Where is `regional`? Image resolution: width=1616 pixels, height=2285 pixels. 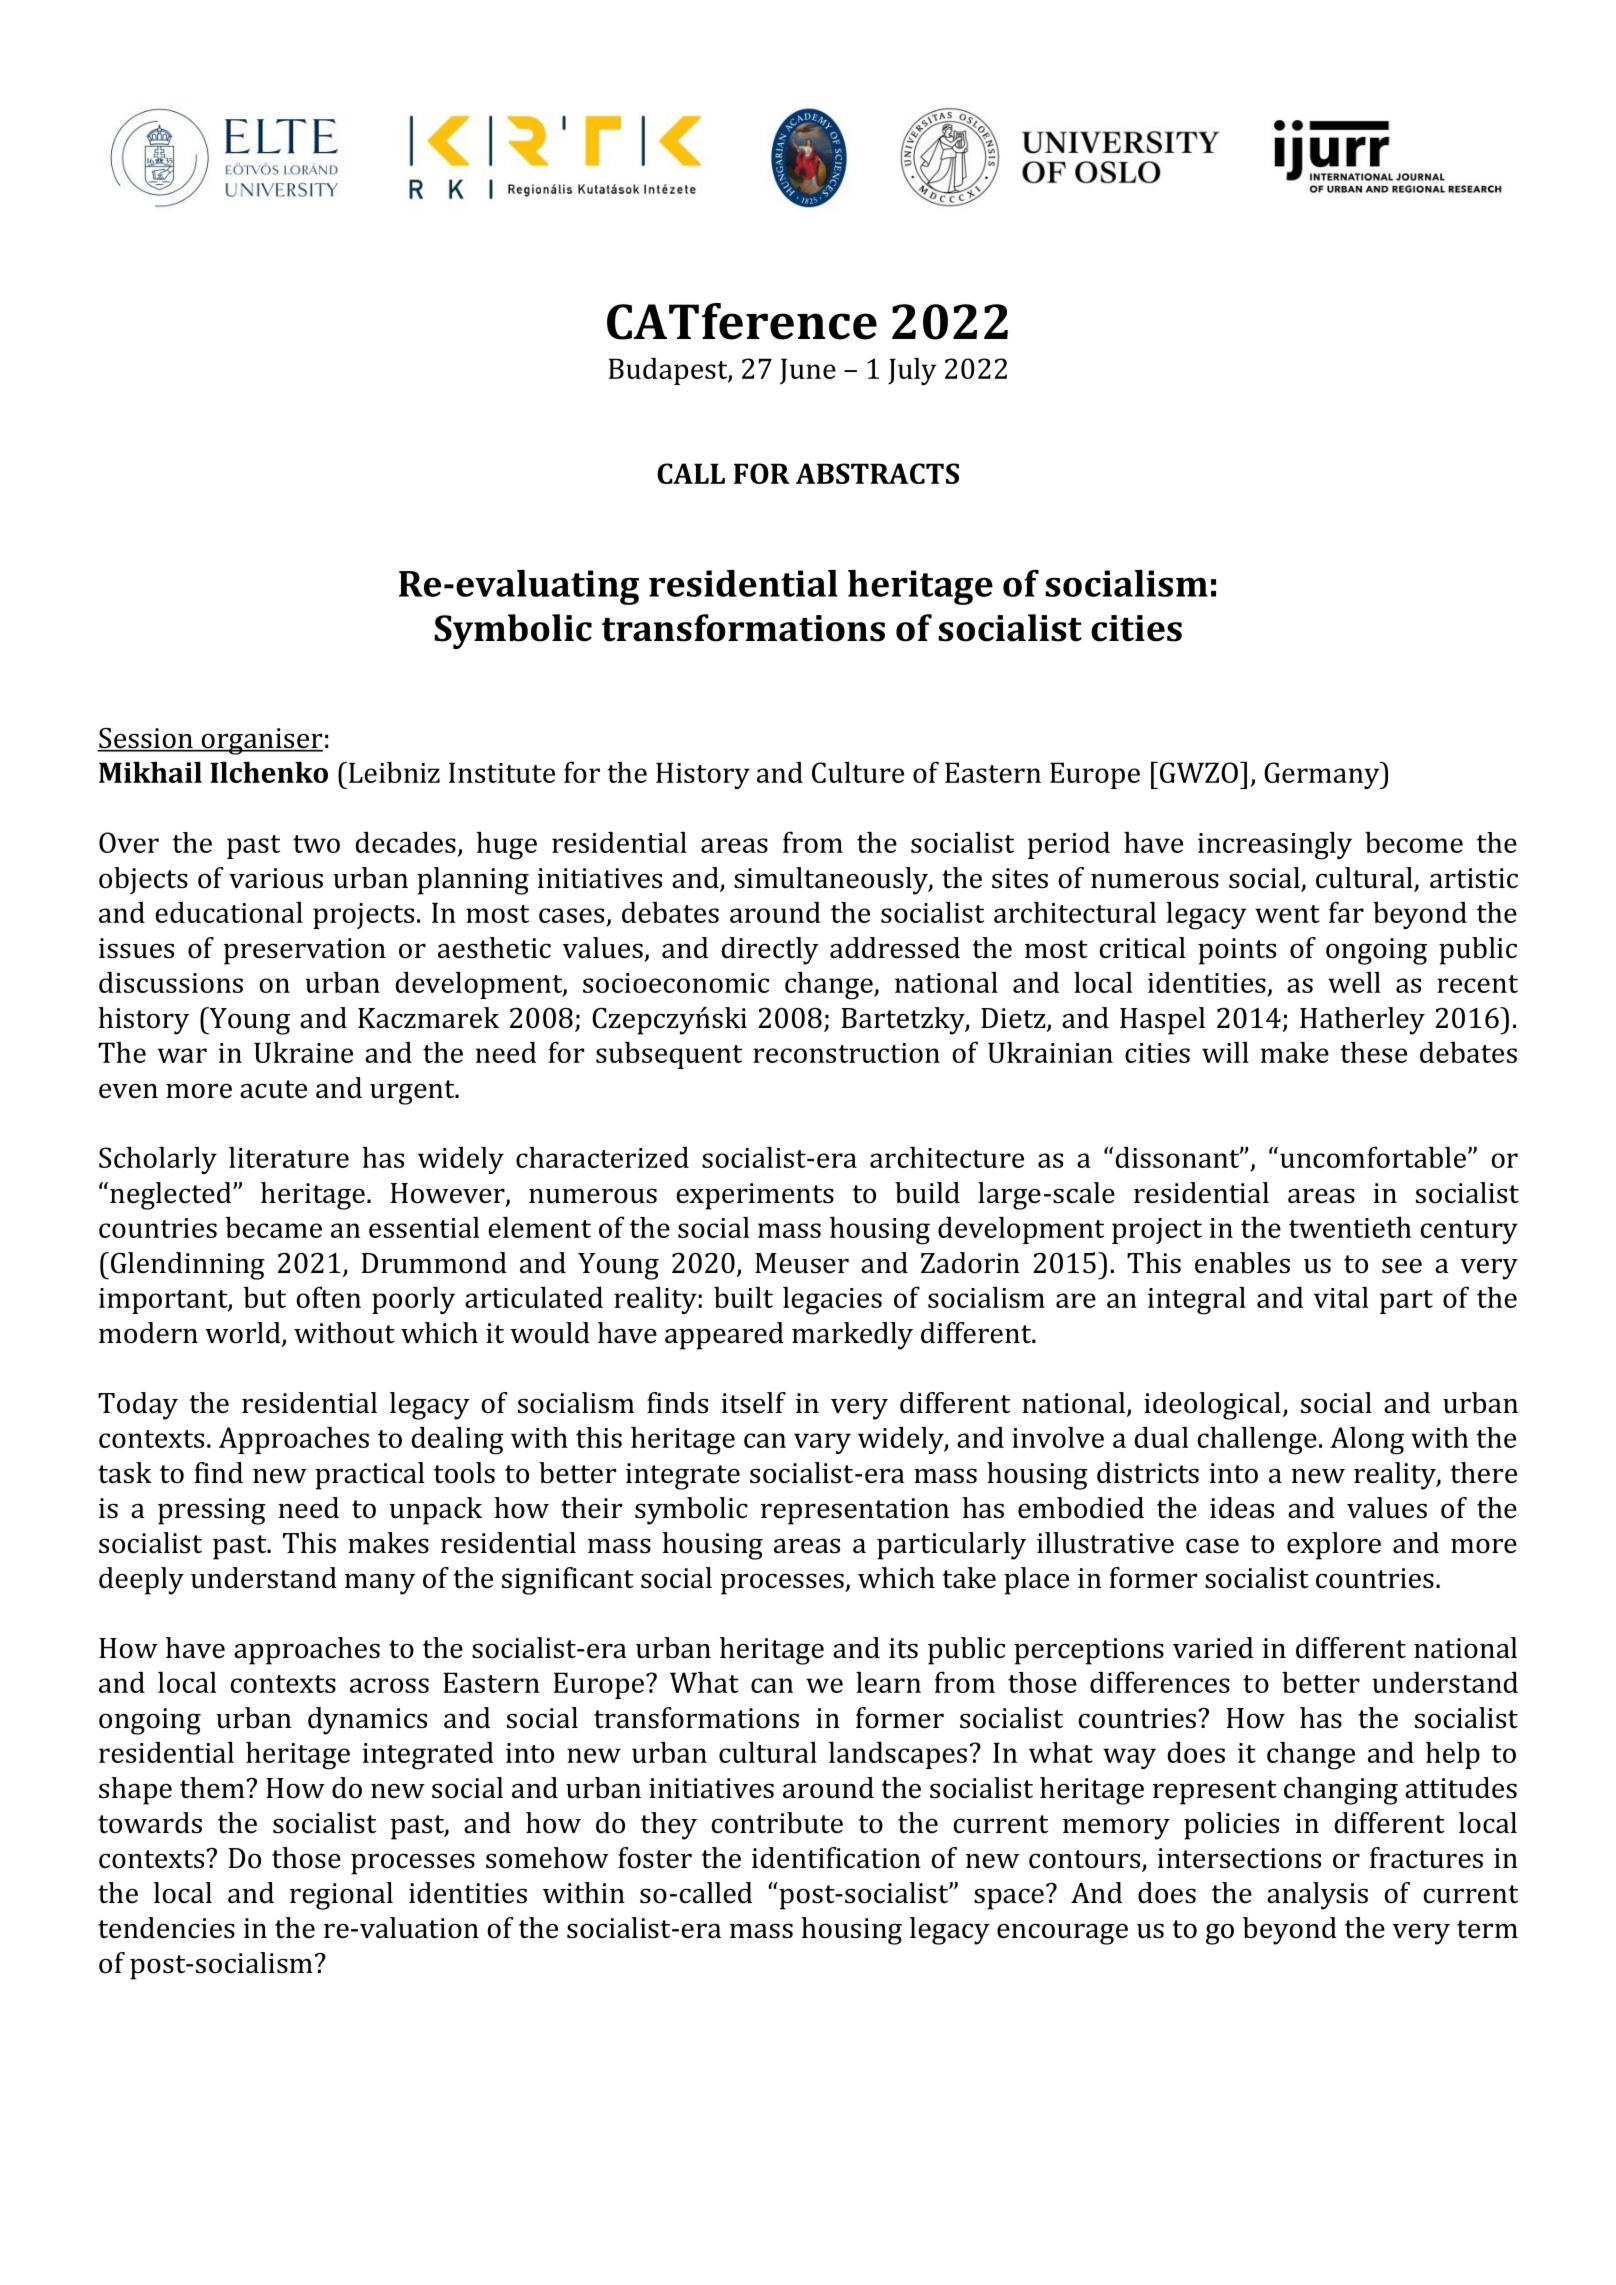 regional is located at coordinates (341, 1896).
